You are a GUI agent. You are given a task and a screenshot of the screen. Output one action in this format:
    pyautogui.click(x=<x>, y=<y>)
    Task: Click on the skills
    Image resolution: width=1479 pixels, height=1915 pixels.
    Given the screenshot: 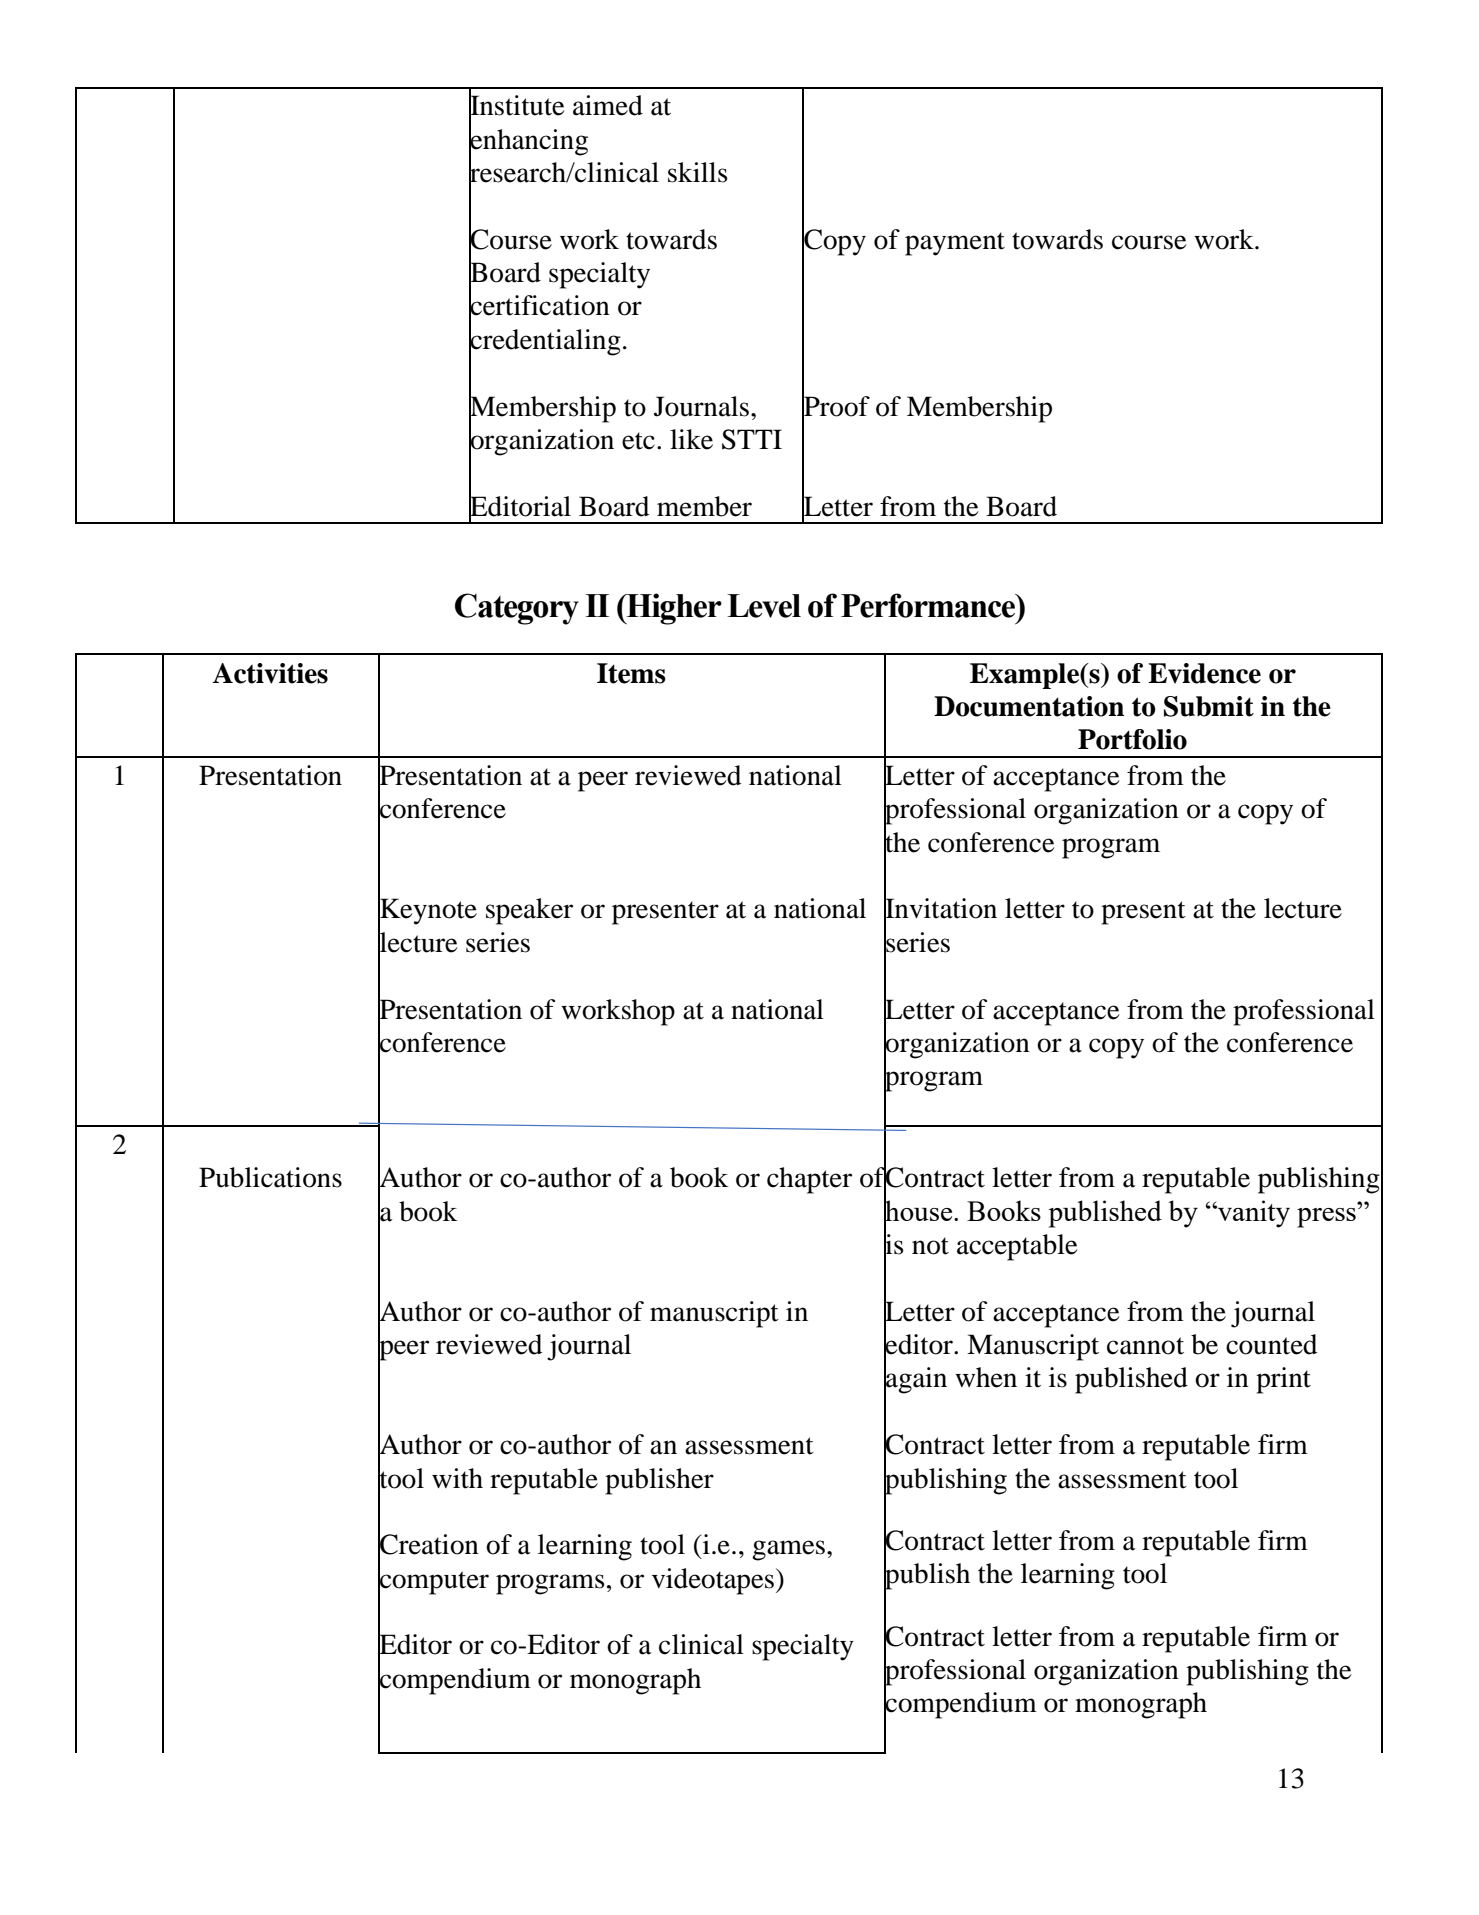 What is the action you would take?
    pyautogui.click(x=698, y=172)
